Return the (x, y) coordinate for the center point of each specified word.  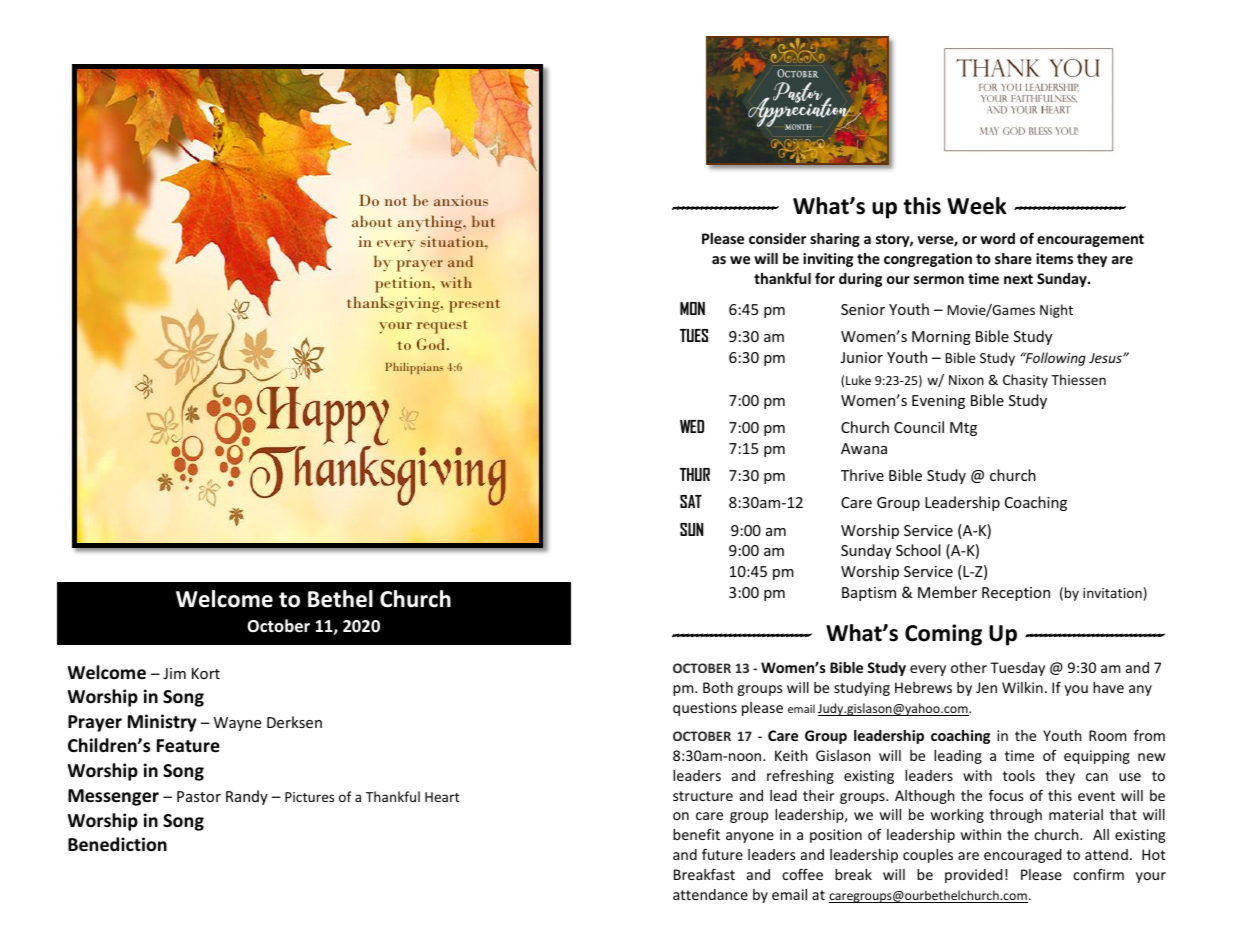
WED (692, 426)
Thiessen (1078, 379)
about (372, 221)
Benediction (117, 844)
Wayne (237, 724)
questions (705, 709)
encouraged (1022, 856)
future (722, 854)
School (918, 550)
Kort (206, 673)
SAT (691, 501)
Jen (986, 687)
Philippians (414, 368)
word (997, 238)
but (483, 221)
